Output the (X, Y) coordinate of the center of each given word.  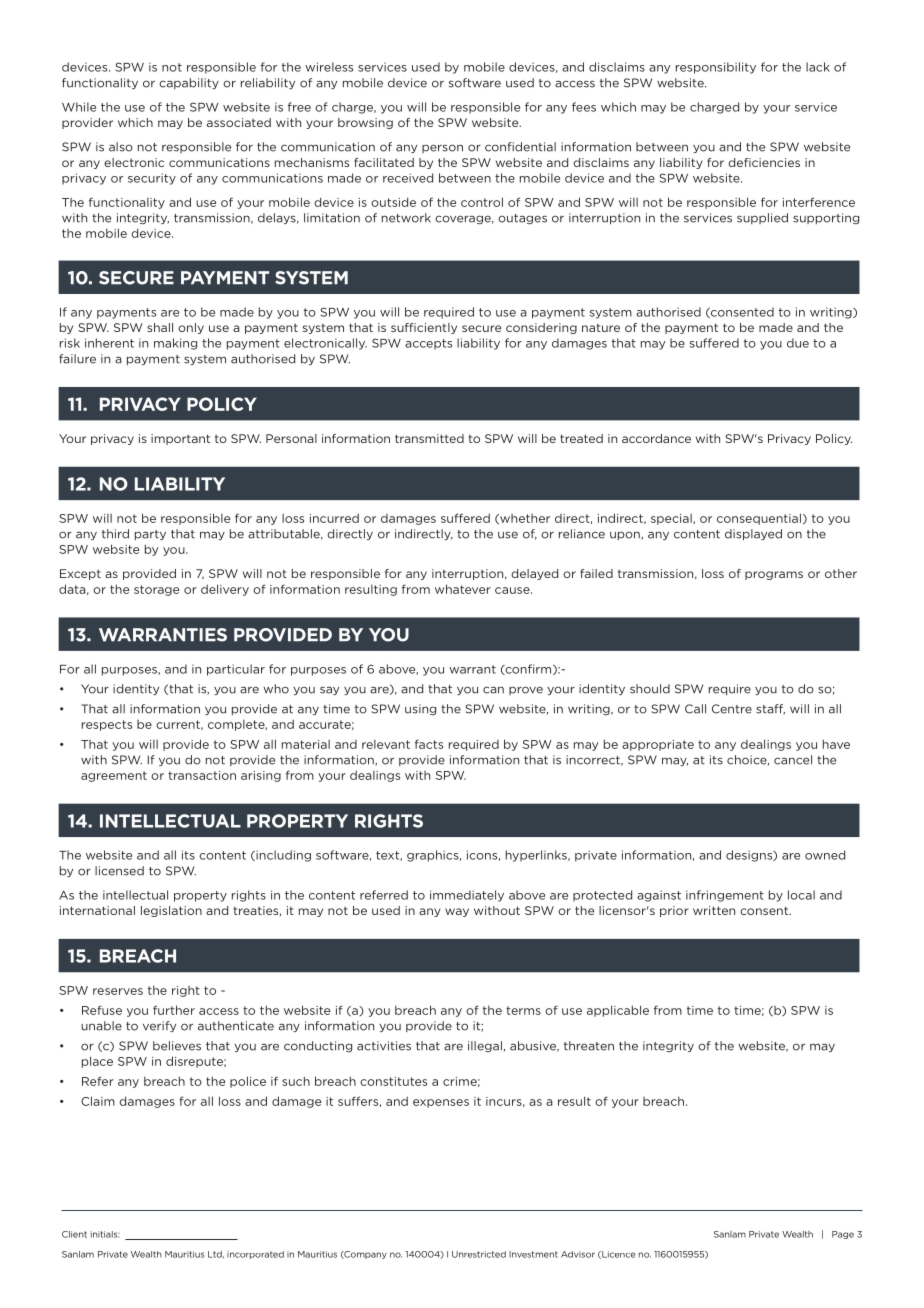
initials (105, 1234)
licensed (119, 871)
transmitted (429, 438)
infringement (725, 896)
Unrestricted (479, 1254)
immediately (467, 896)
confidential (520, 147)
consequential (759, 519)
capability (189, 83)
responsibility (716, 68)
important (180, 439)
